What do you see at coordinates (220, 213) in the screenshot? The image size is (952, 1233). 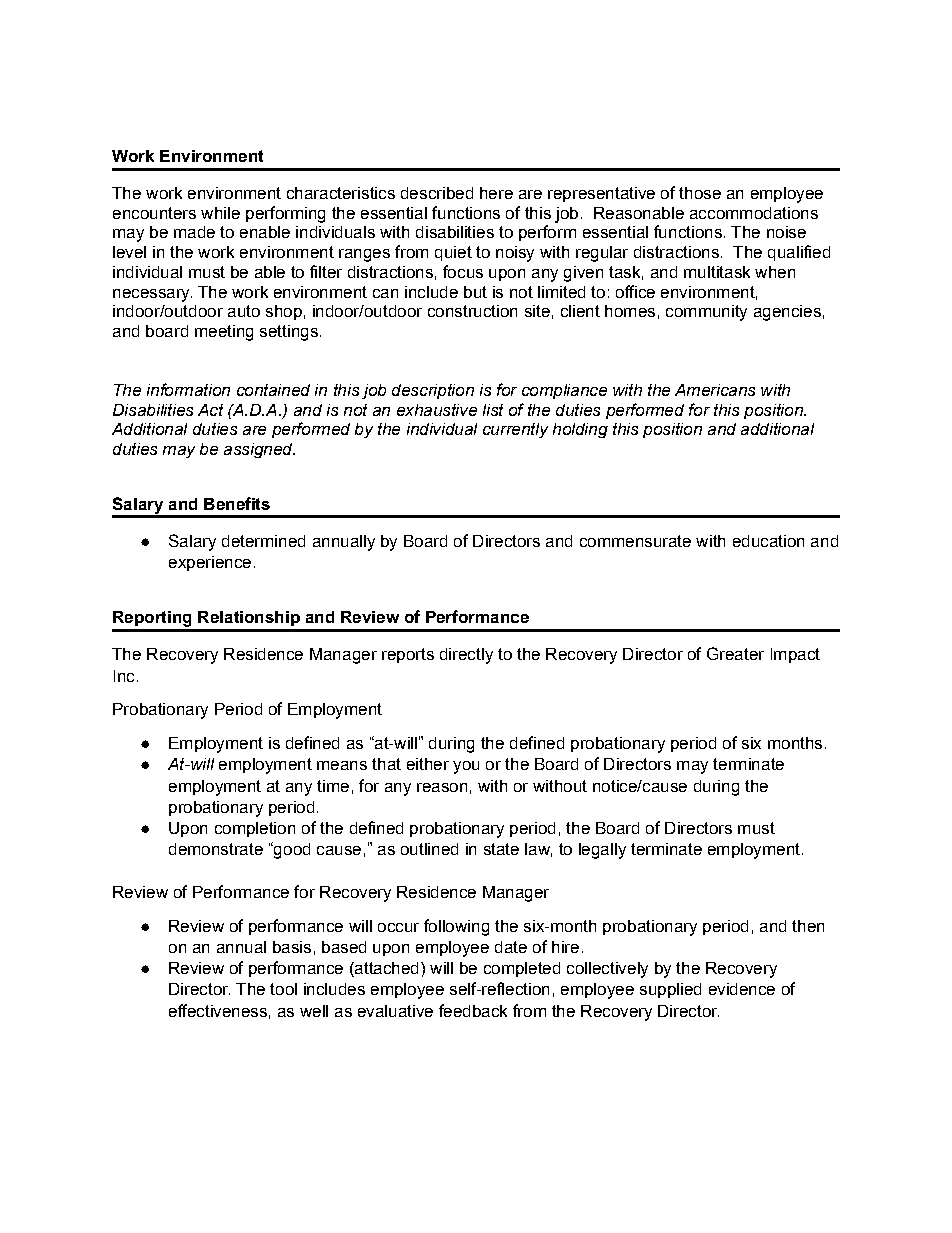 I see `while` at bounding box center [220, 213].
